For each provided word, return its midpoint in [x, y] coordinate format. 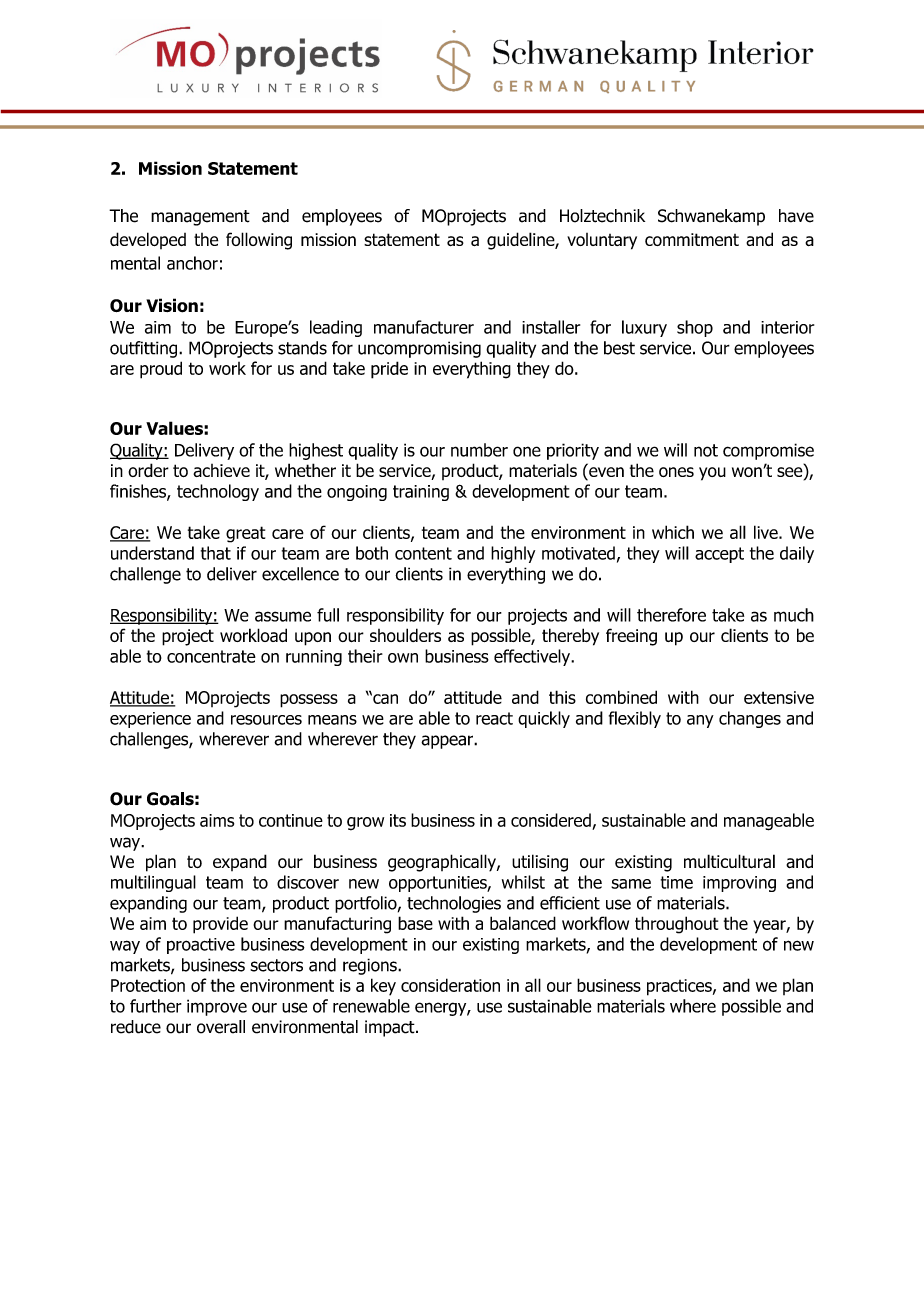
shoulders [405, 635]
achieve [221, 470]
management [200, 218]
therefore [671, 615]
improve [217, 1007]
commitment [692, 239]
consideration [450, 985]
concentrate [211, 656]
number [479, 450]
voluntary [602, 241]
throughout [676, 925]
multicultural [729, 861]
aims [217, 820]
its [398, 820]
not [706, 450]
